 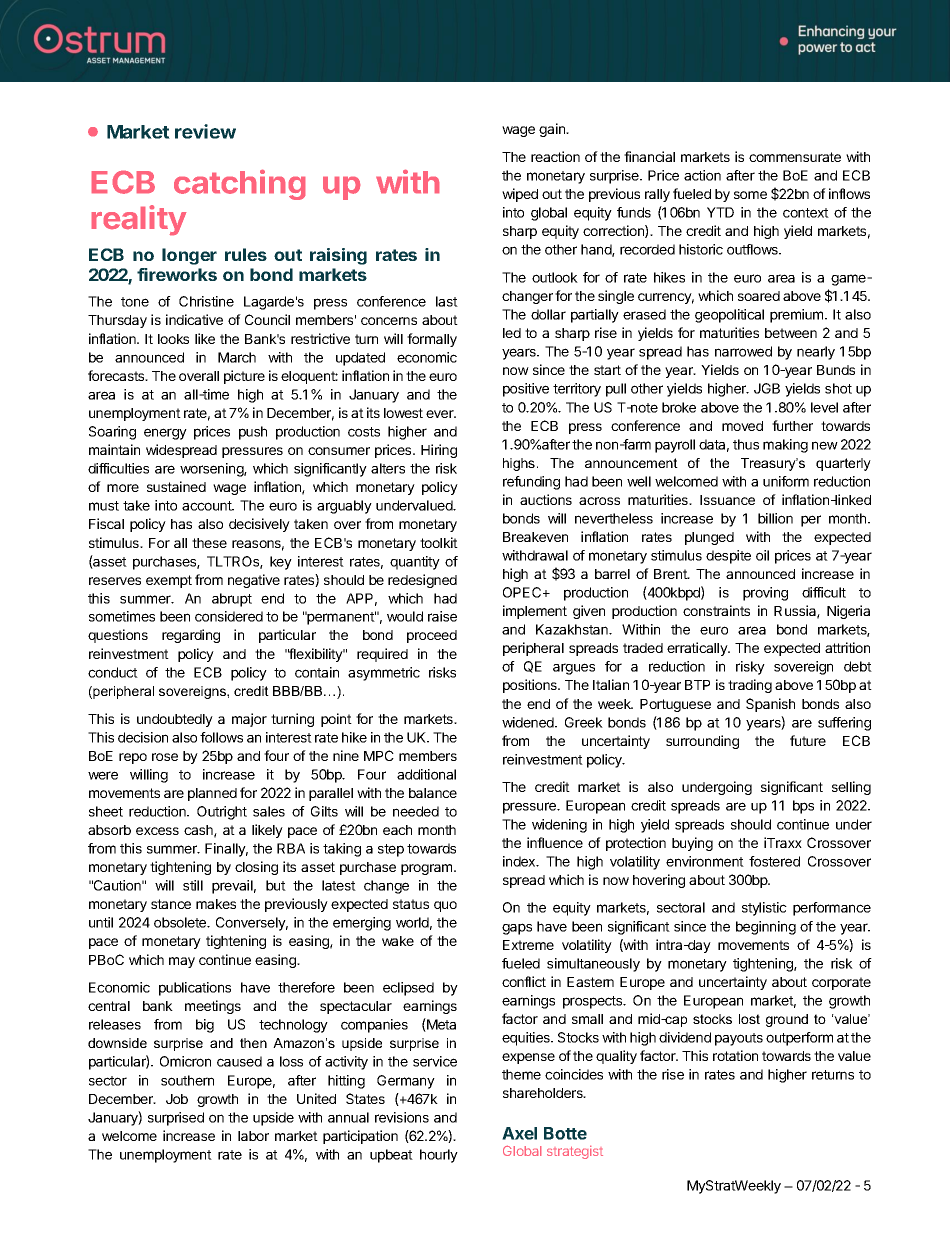 I want to click on Axel, so click(x=519, y=1133).
